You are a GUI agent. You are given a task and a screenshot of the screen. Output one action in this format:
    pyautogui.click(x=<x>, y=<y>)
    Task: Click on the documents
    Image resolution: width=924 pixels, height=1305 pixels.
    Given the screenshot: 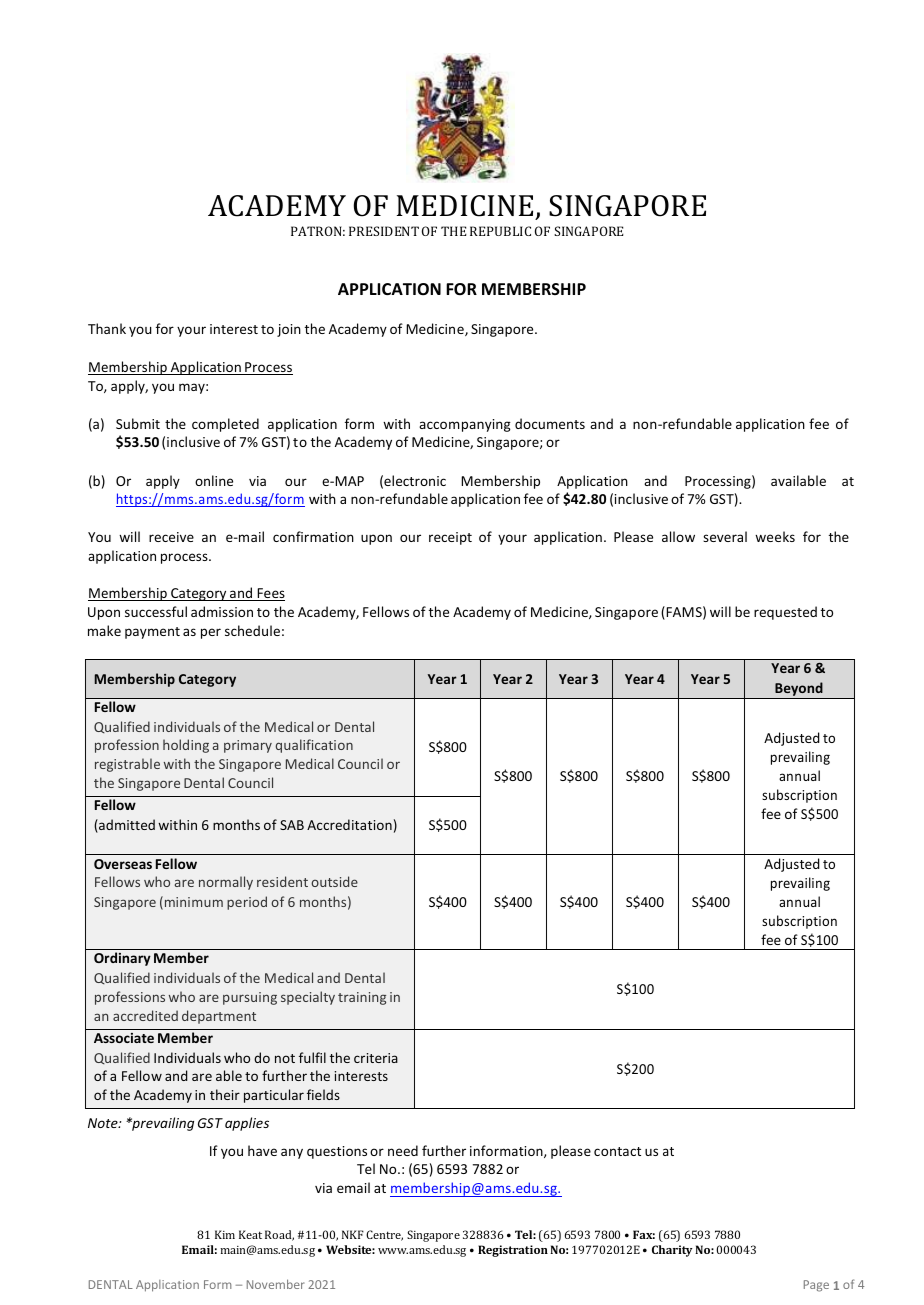 What is the action you would take?
    pyautogui.click(x=550, y=423)
